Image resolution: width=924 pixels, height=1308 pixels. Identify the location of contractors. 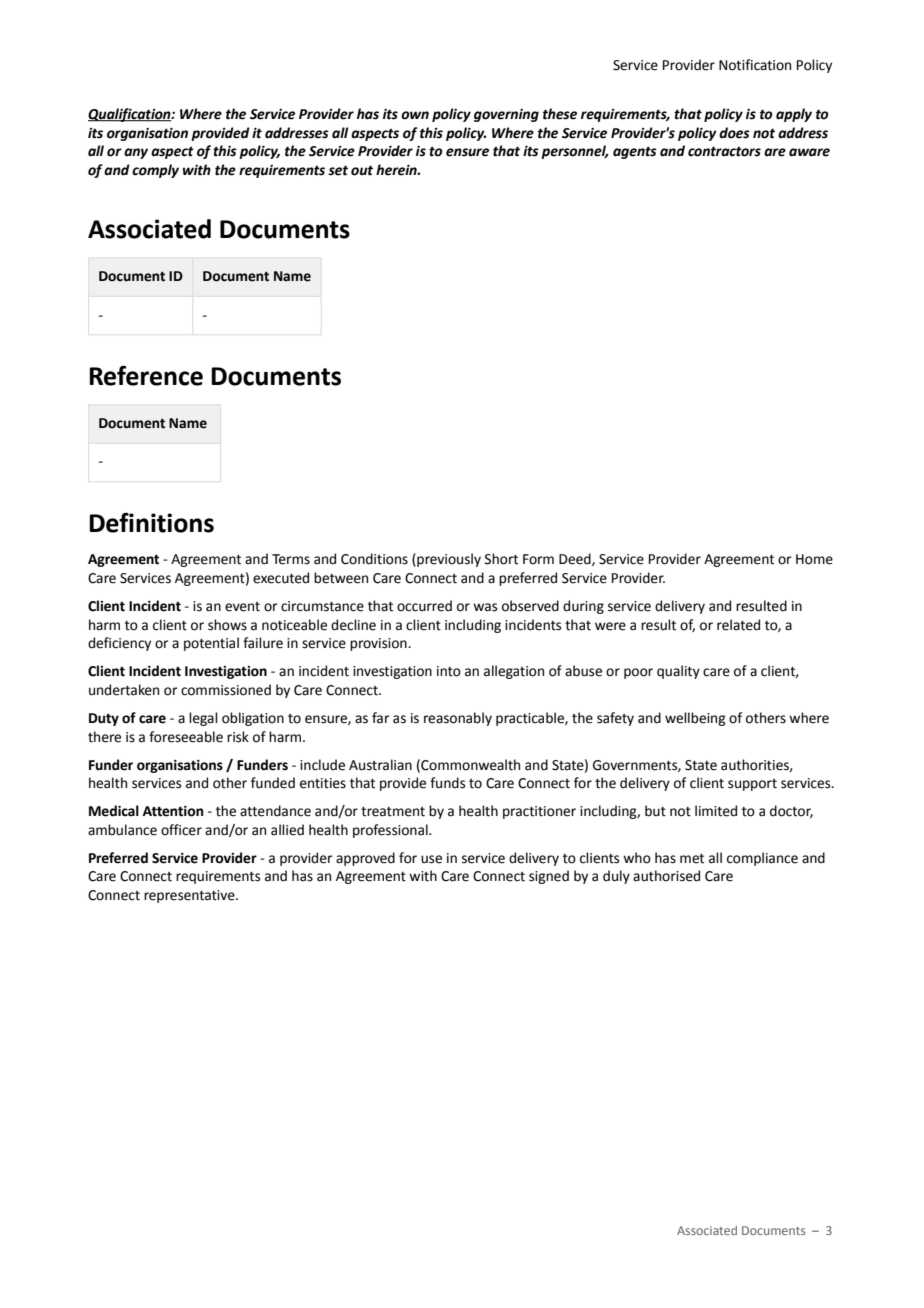
(724, 151).
